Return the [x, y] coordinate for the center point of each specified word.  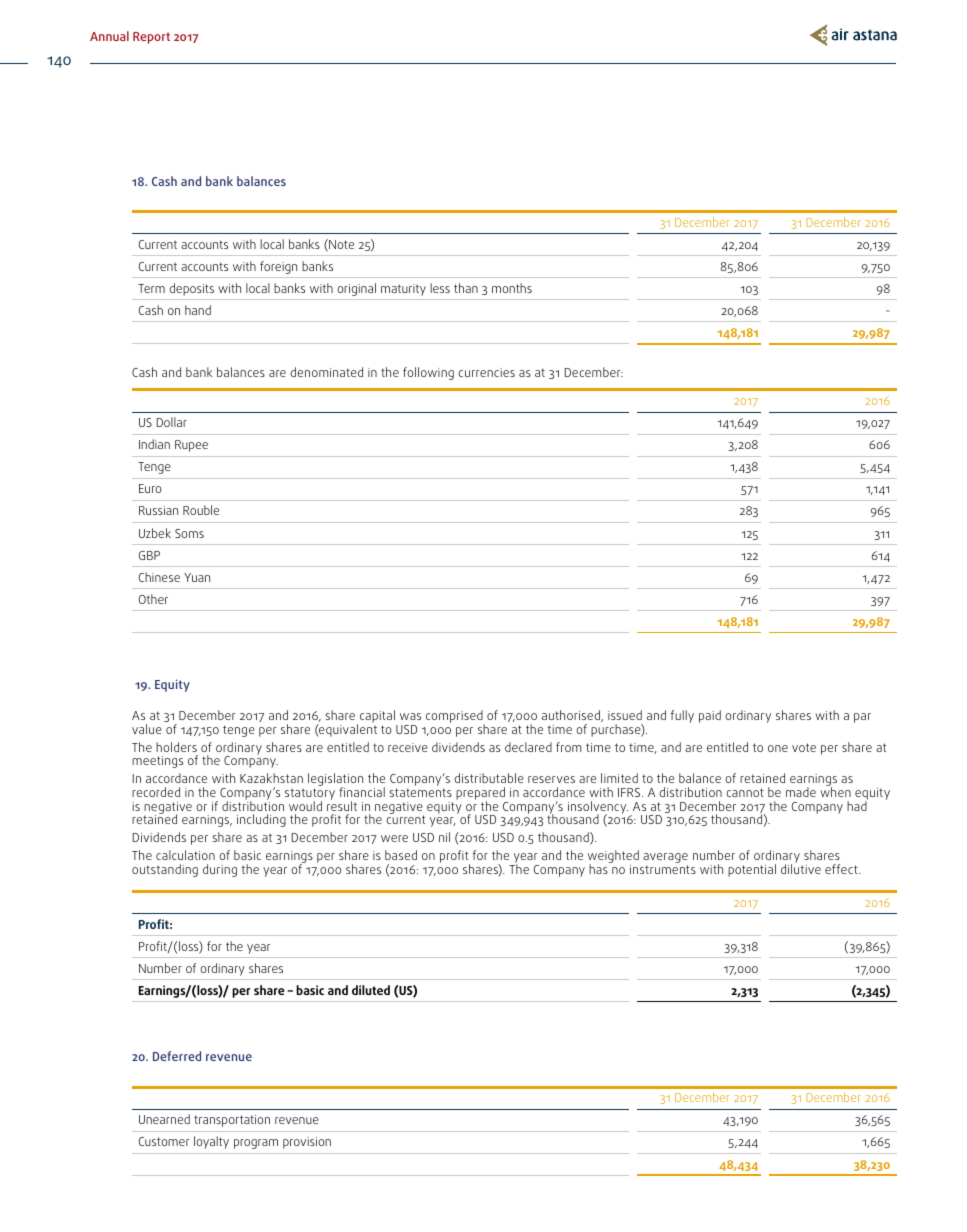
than [466, 288]
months [512, 288]
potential [752, 870]
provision [307, 1143]
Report [151, 38]
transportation [232, 1121]
